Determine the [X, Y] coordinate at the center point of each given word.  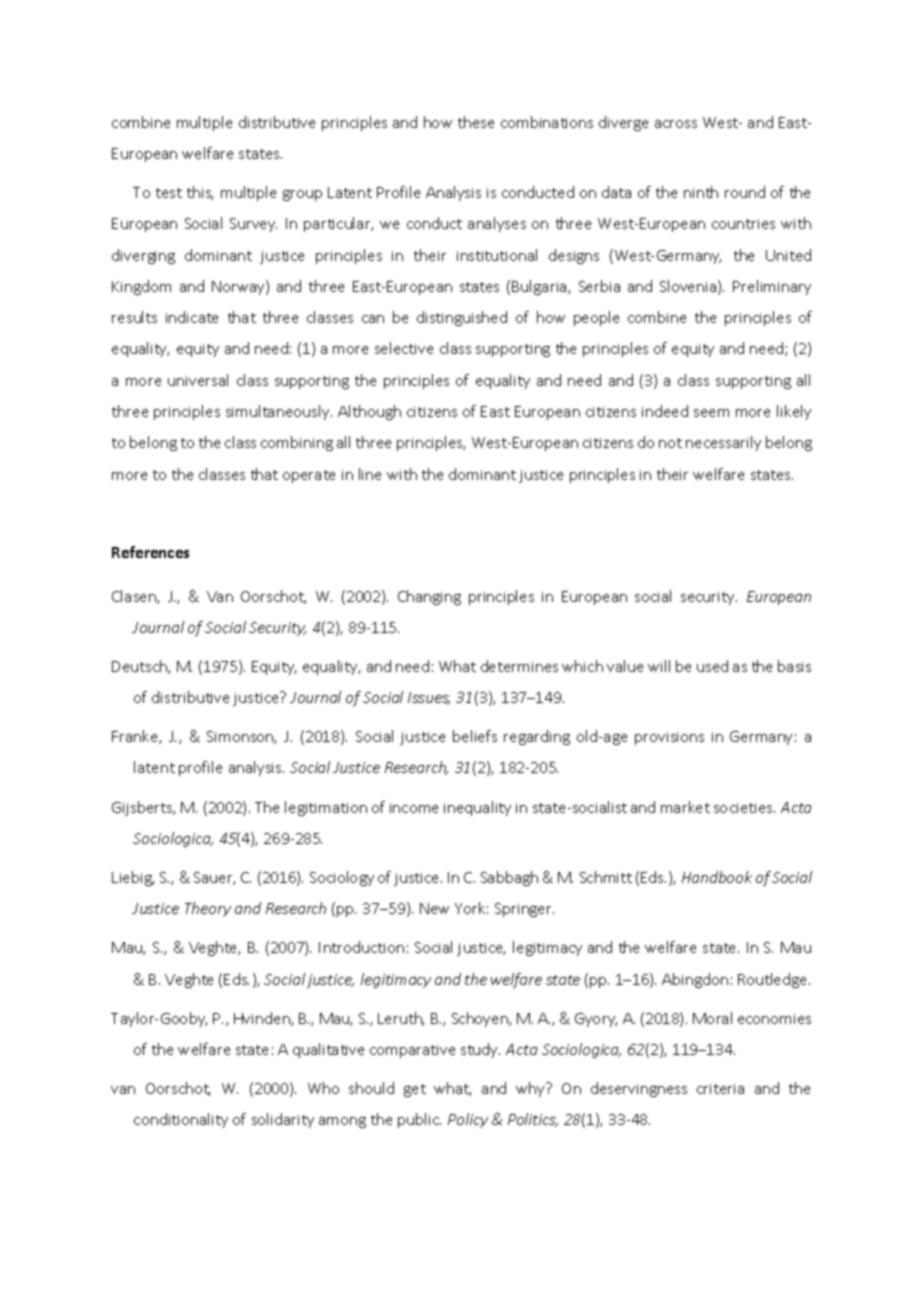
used [712, 666]
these [476, 122]
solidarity [283, 1120]
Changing [429, 597]
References [150, 552]
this [200, 193]
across [676, 124]
